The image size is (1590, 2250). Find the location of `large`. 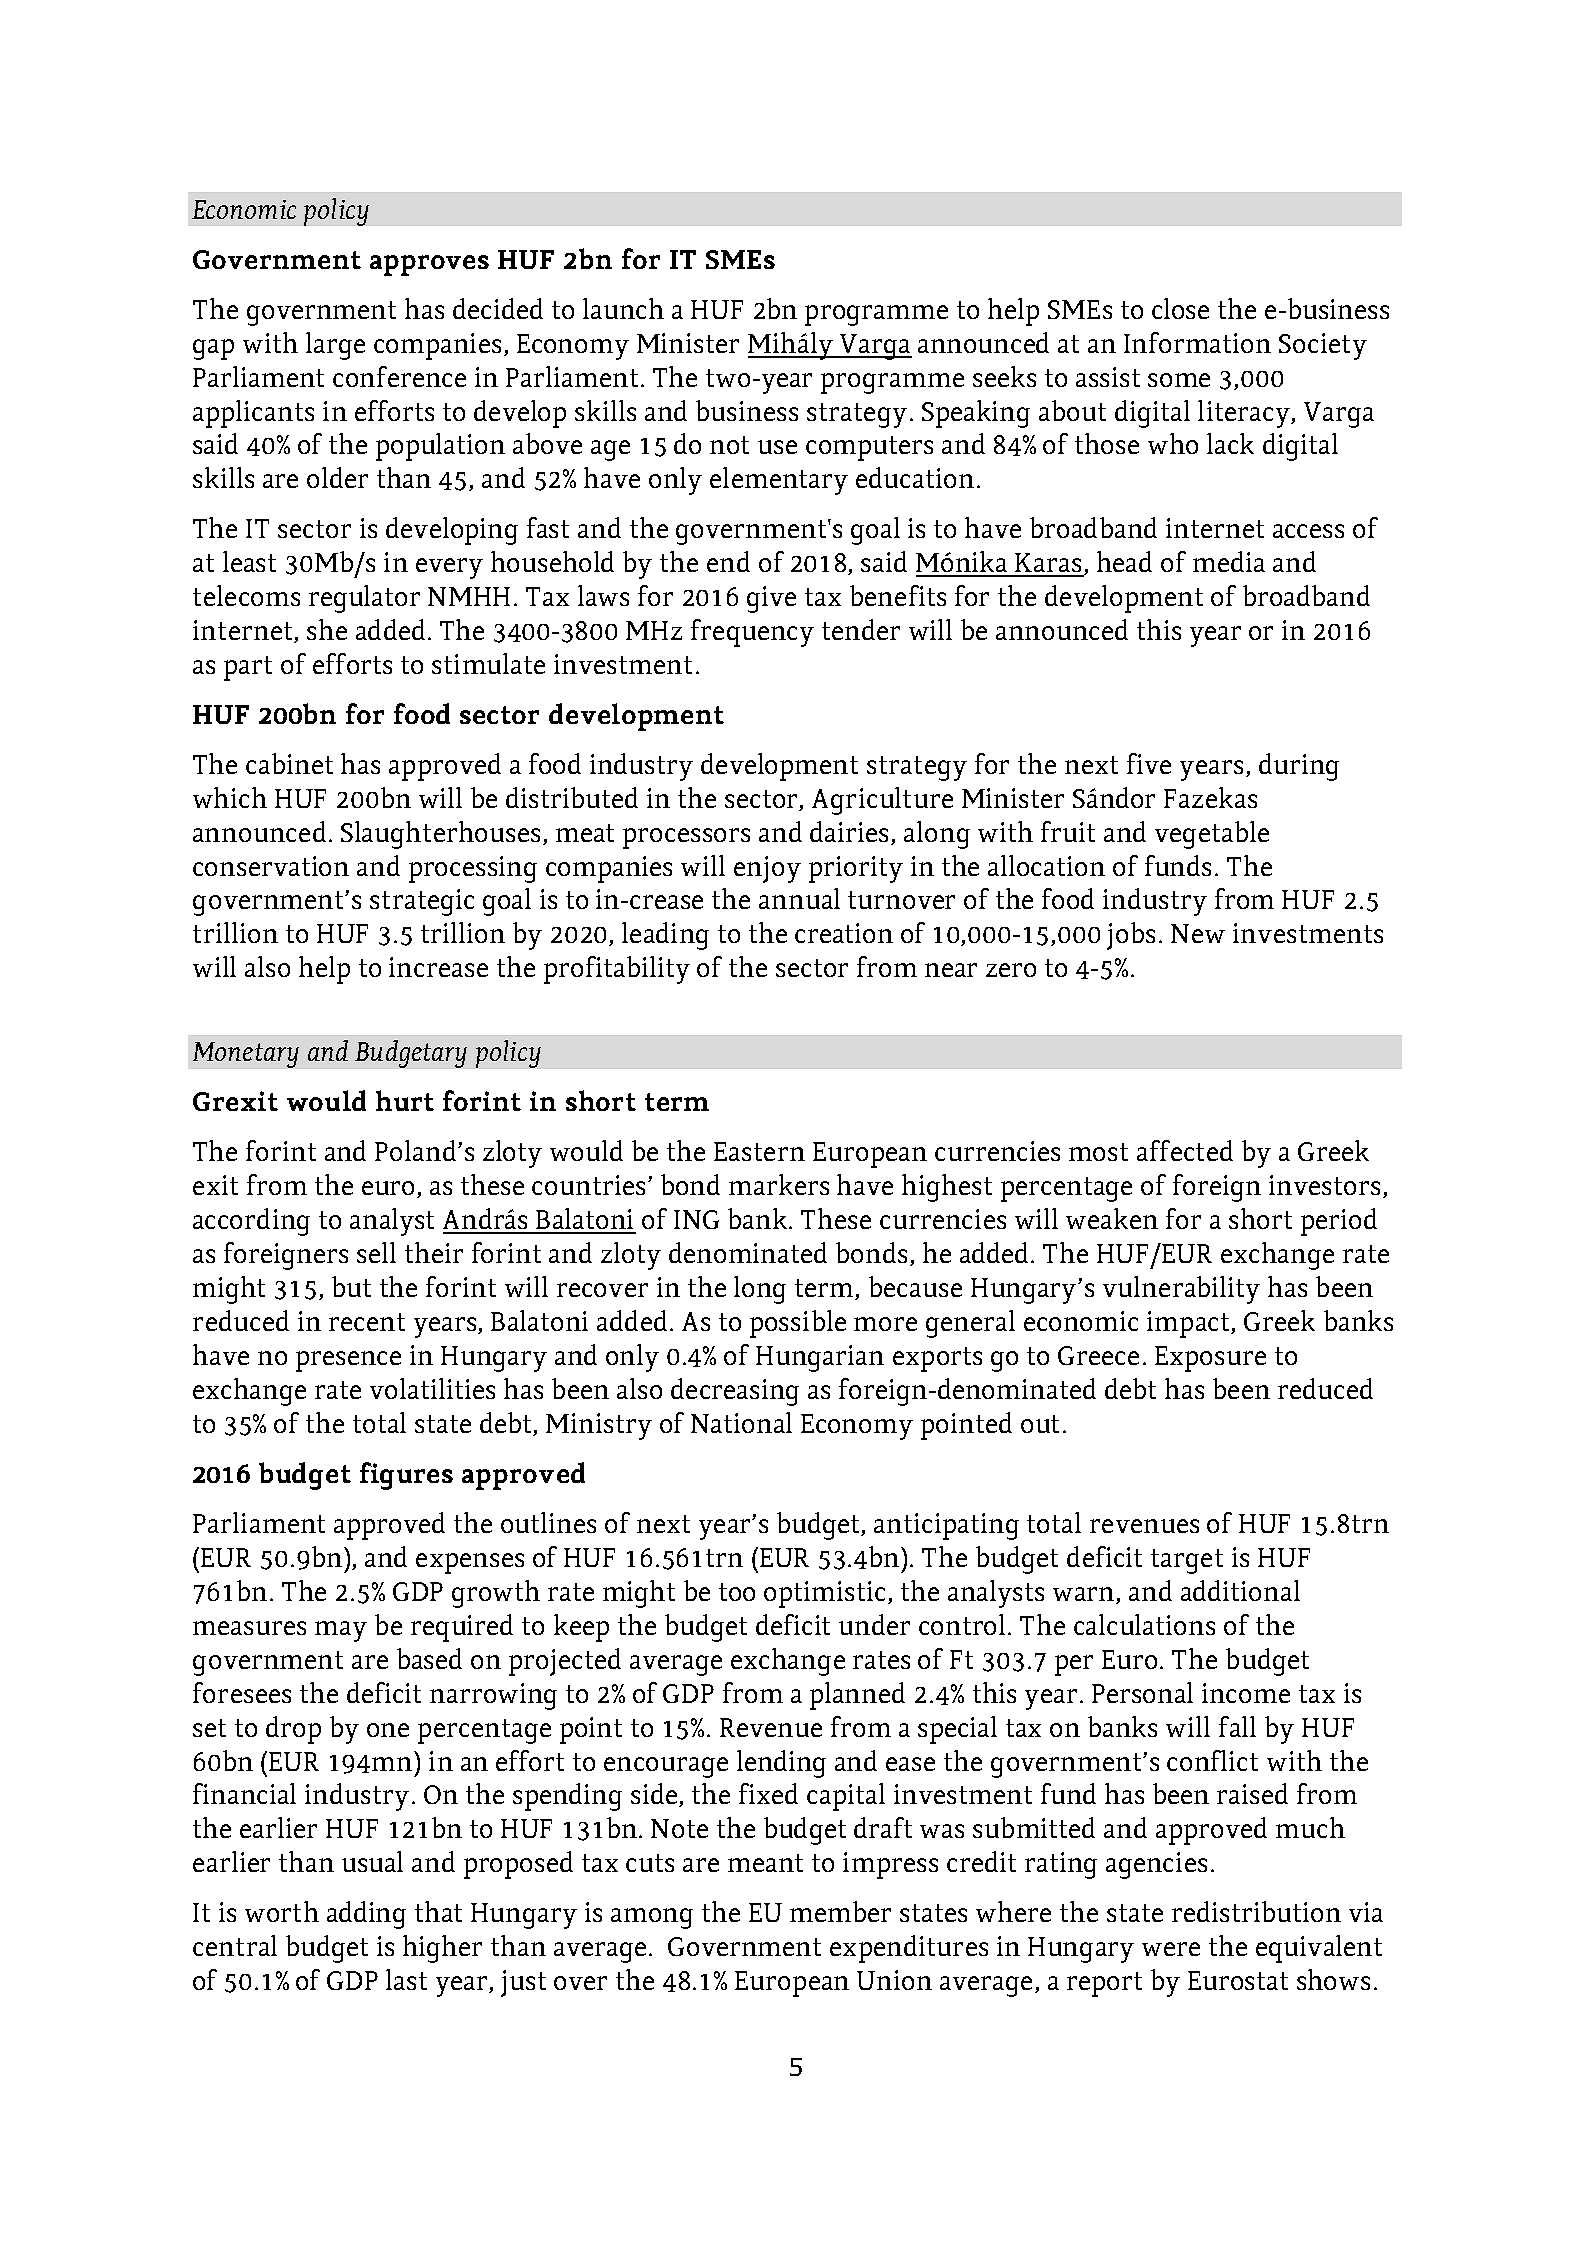

large is located at coordinates (335, 346).
